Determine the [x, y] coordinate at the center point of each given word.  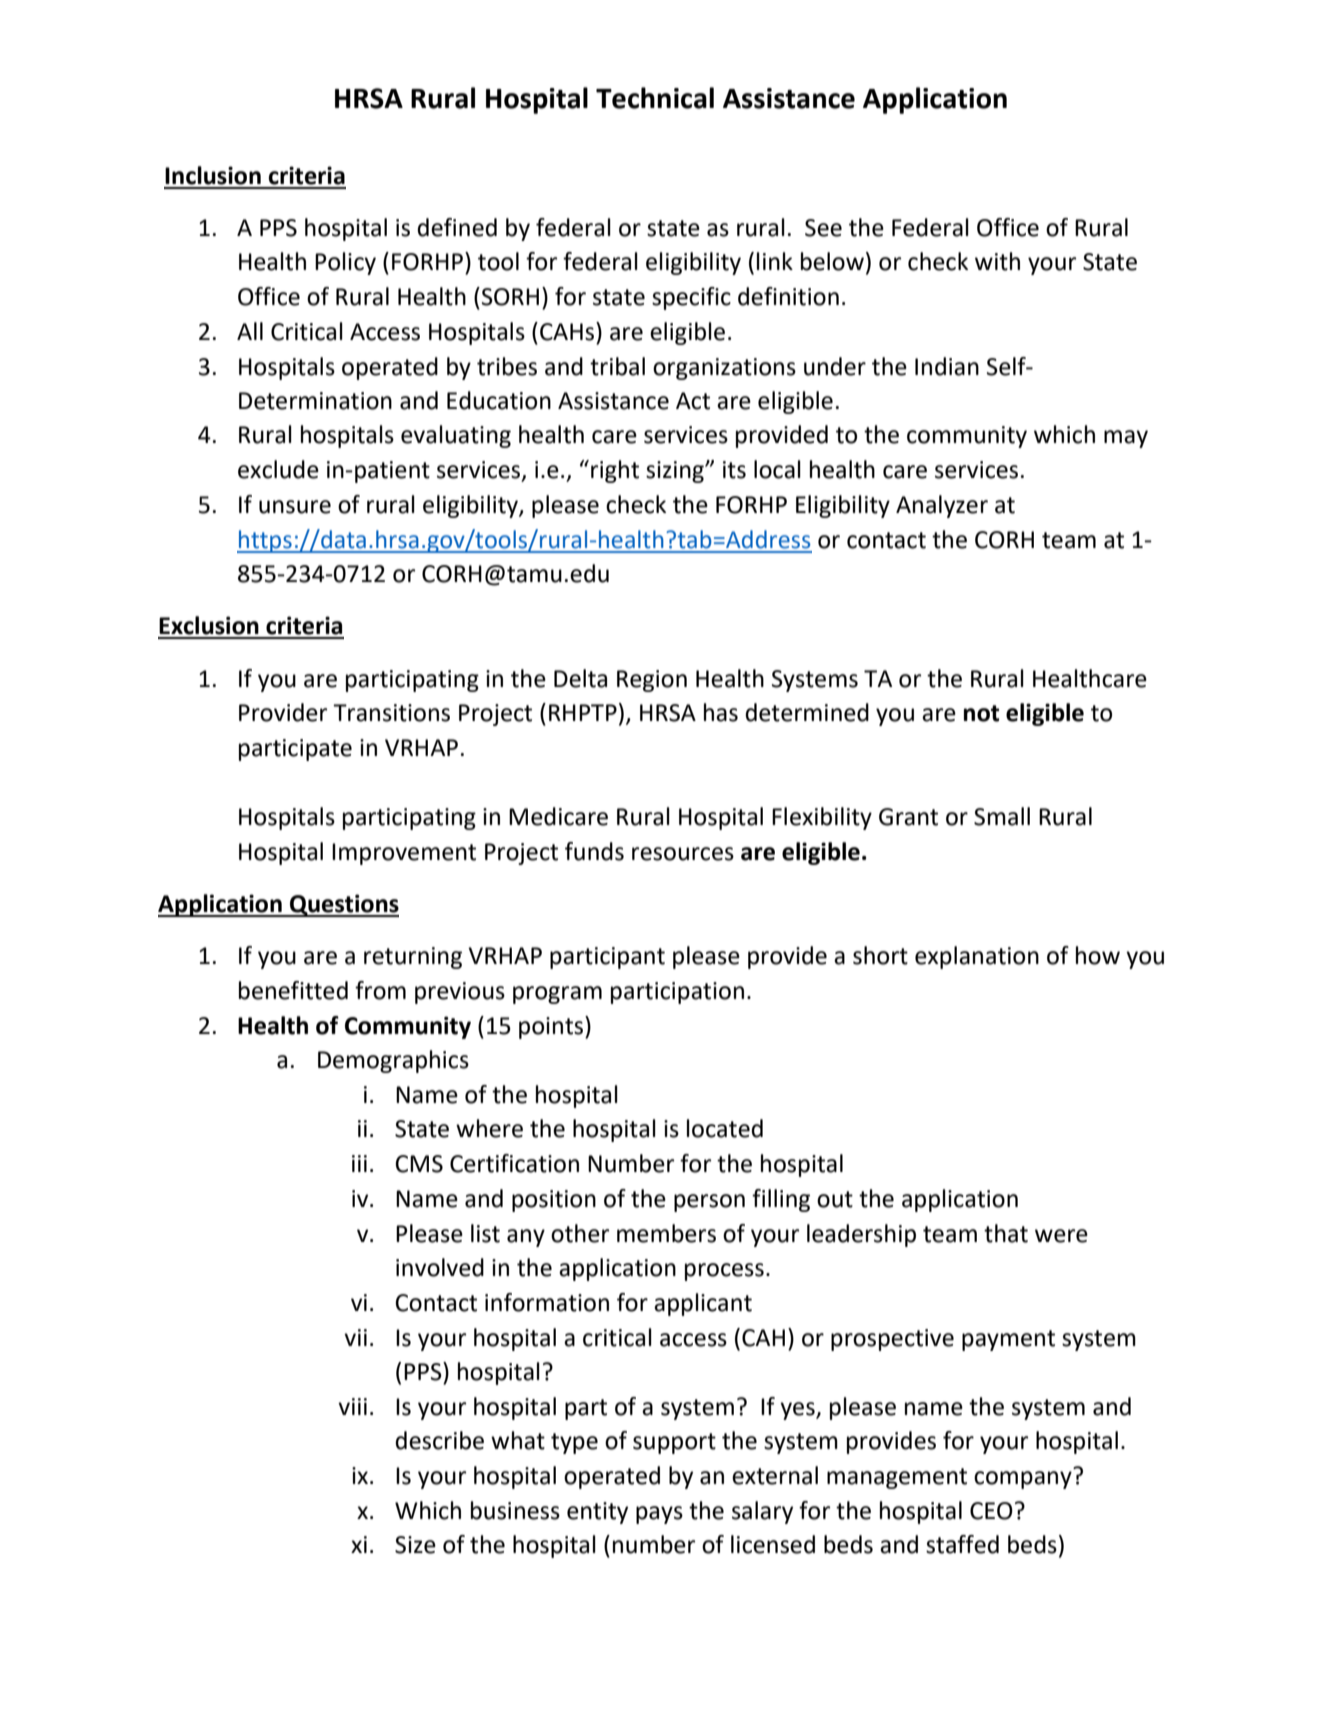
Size [415, 1545]
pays [659, 1515]
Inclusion [213, 175]
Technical [655, 98]
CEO [991, 1511]
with [997, 261]
